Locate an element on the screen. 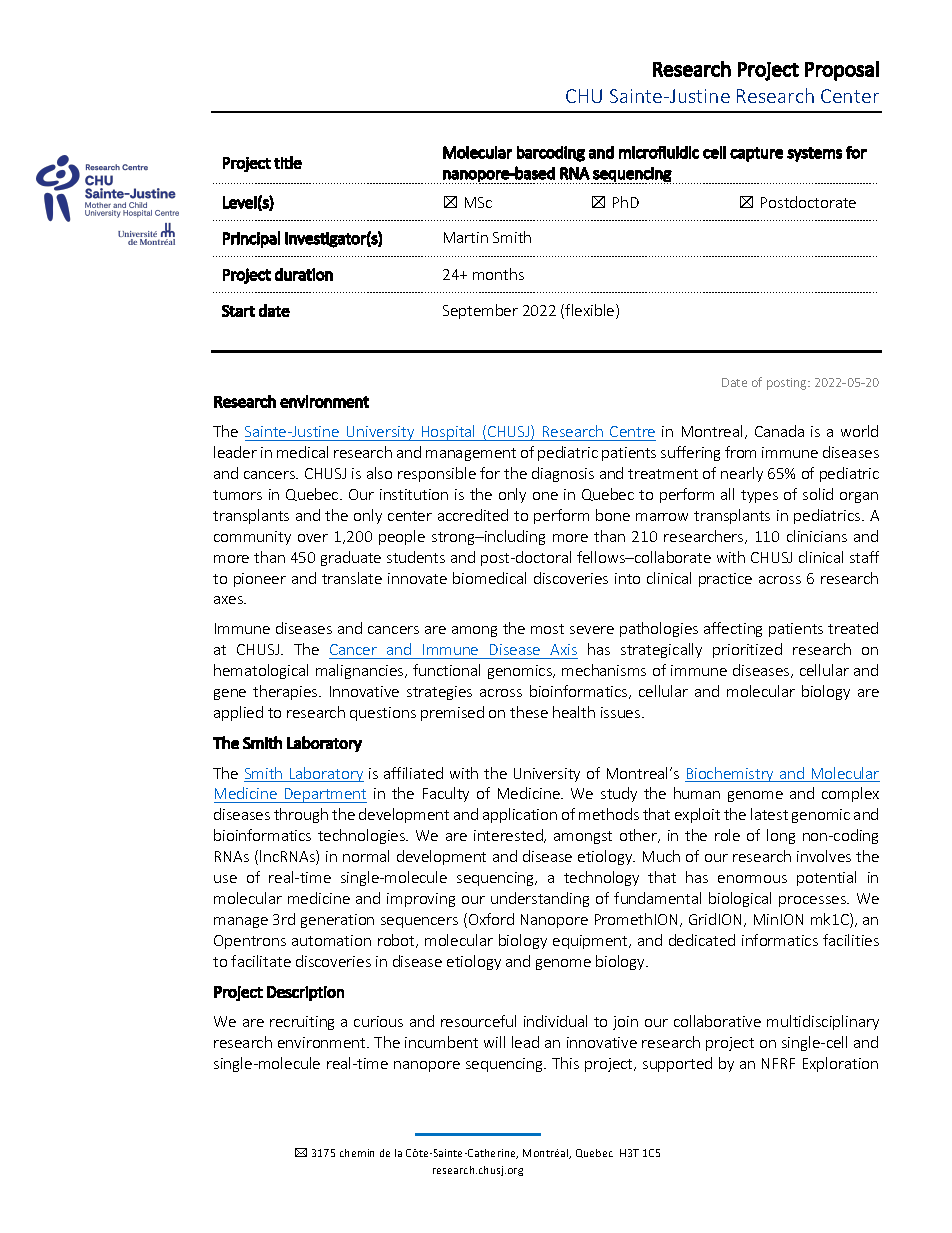  systems is located at coordinates (814, 154).
